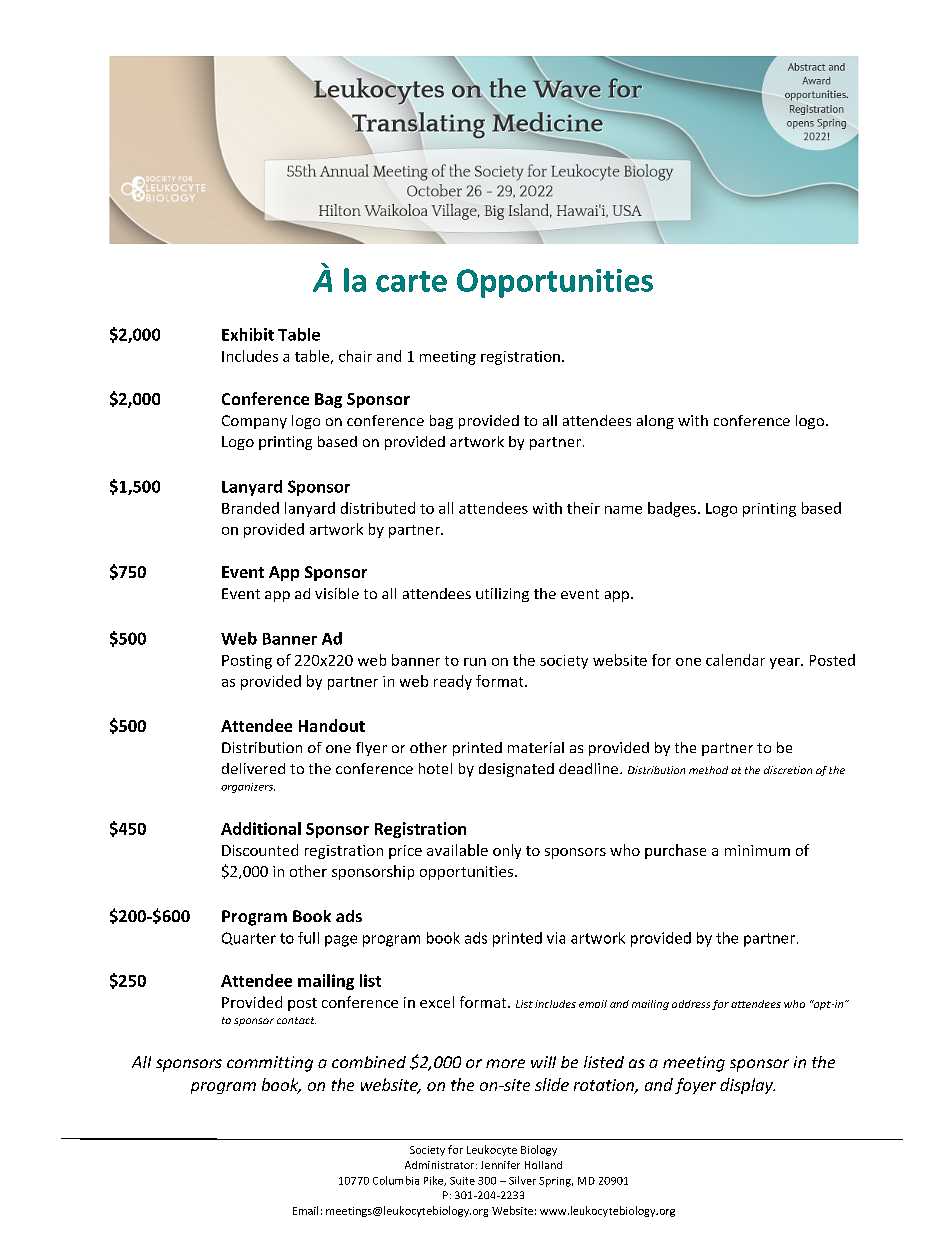 This screenshot has height=1233, width=952. Describe the element at coordinates (500, 1165) in the screenshot. I see `Jennifer` at that location.
